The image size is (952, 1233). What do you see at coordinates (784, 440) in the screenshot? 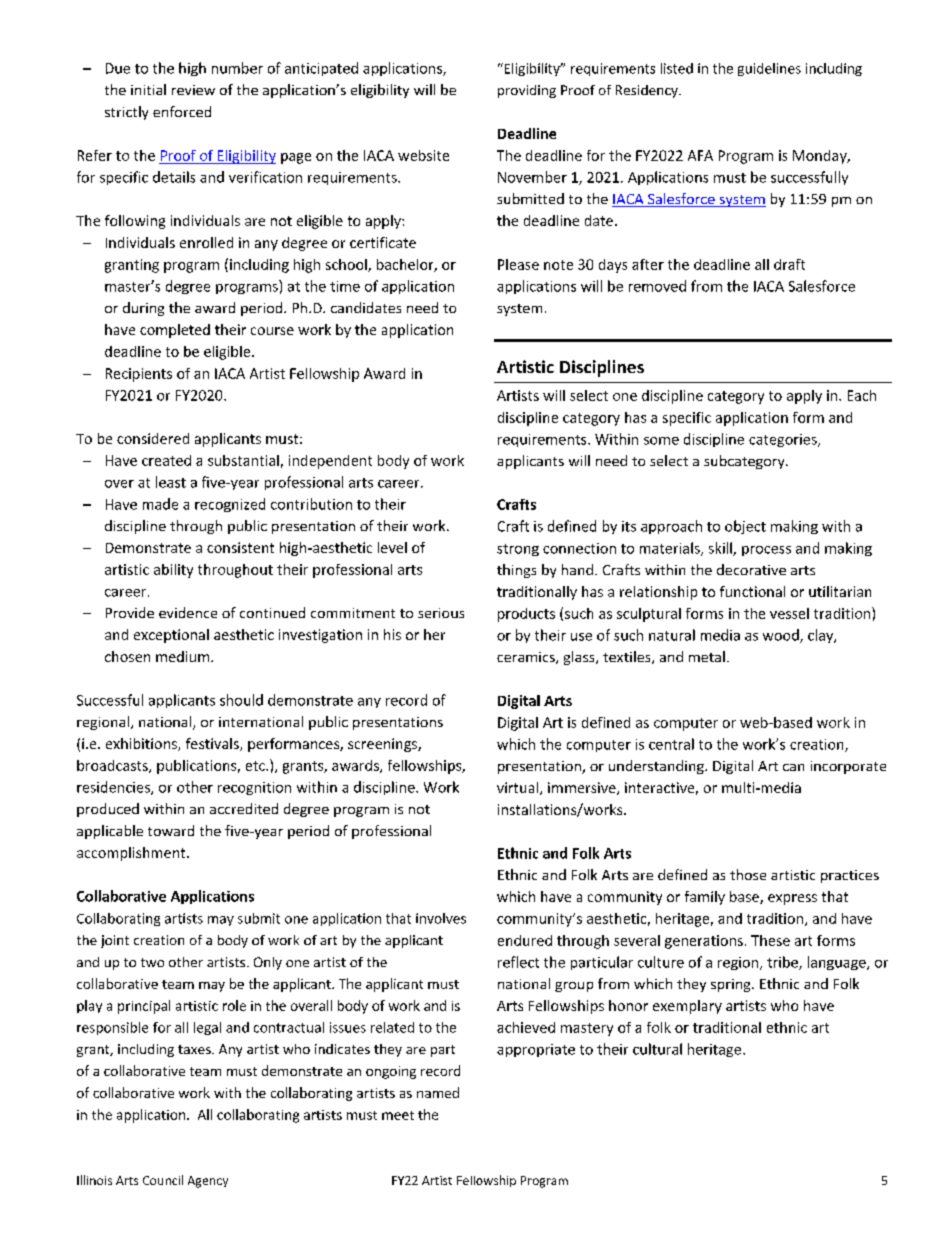
I see `categories` at bounding box center [784, 440].
